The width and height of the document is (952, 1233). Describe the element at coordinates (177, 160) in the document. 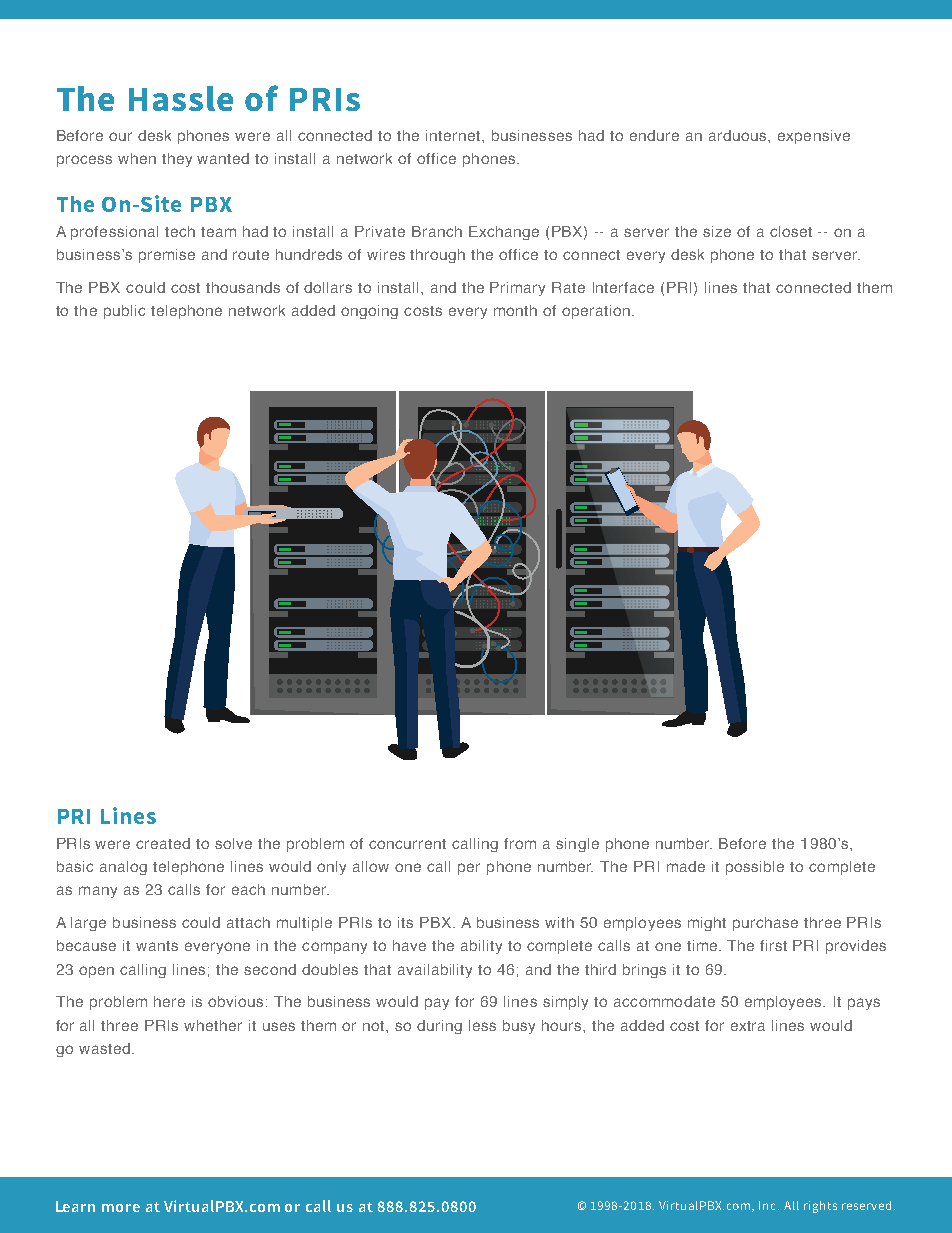

I see `they` at that location.
